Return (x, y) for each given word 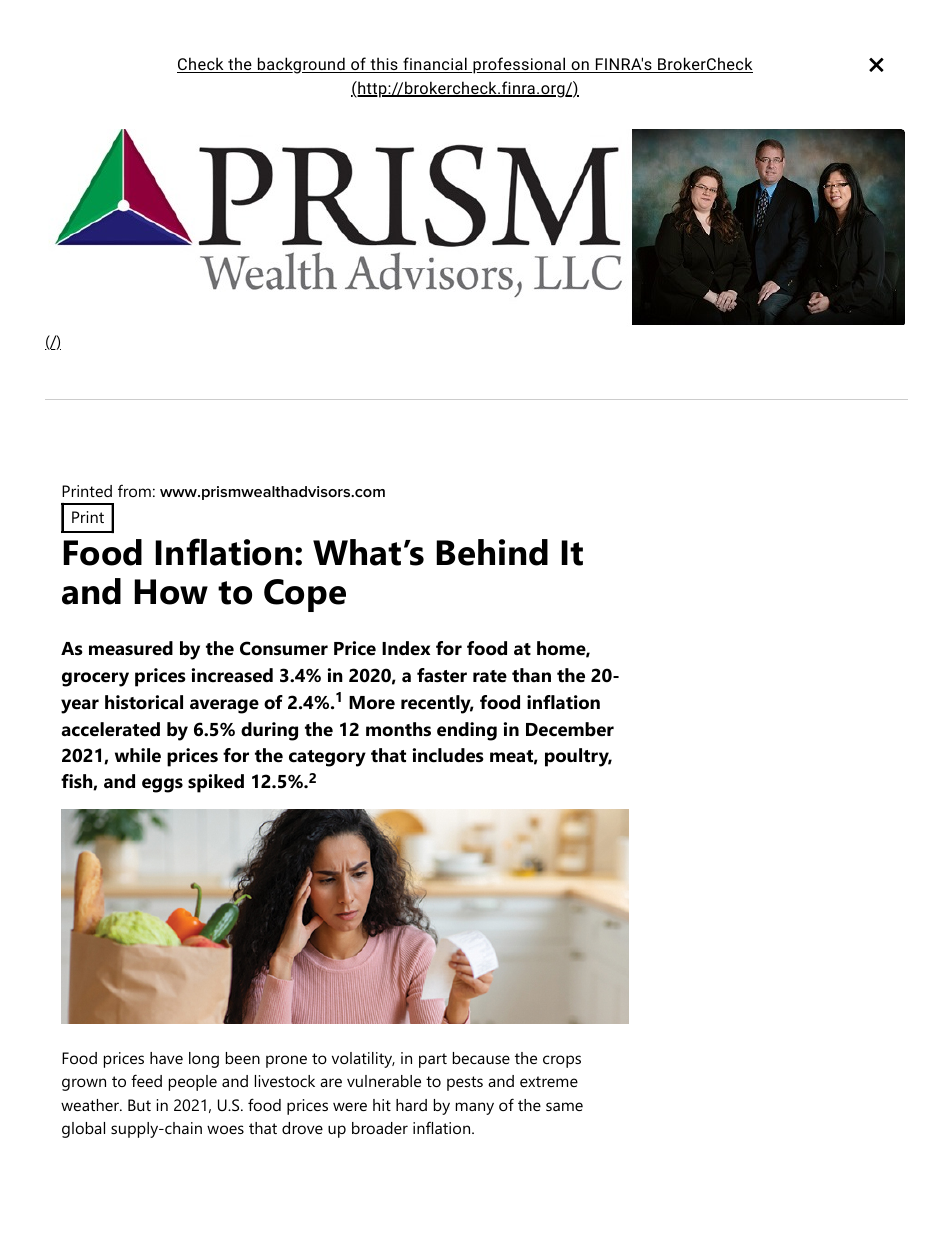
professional (519, 65)
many (475, 1108)
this (384, 65)
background (301, 65)
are (331, 1082)
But (139, 1105)
